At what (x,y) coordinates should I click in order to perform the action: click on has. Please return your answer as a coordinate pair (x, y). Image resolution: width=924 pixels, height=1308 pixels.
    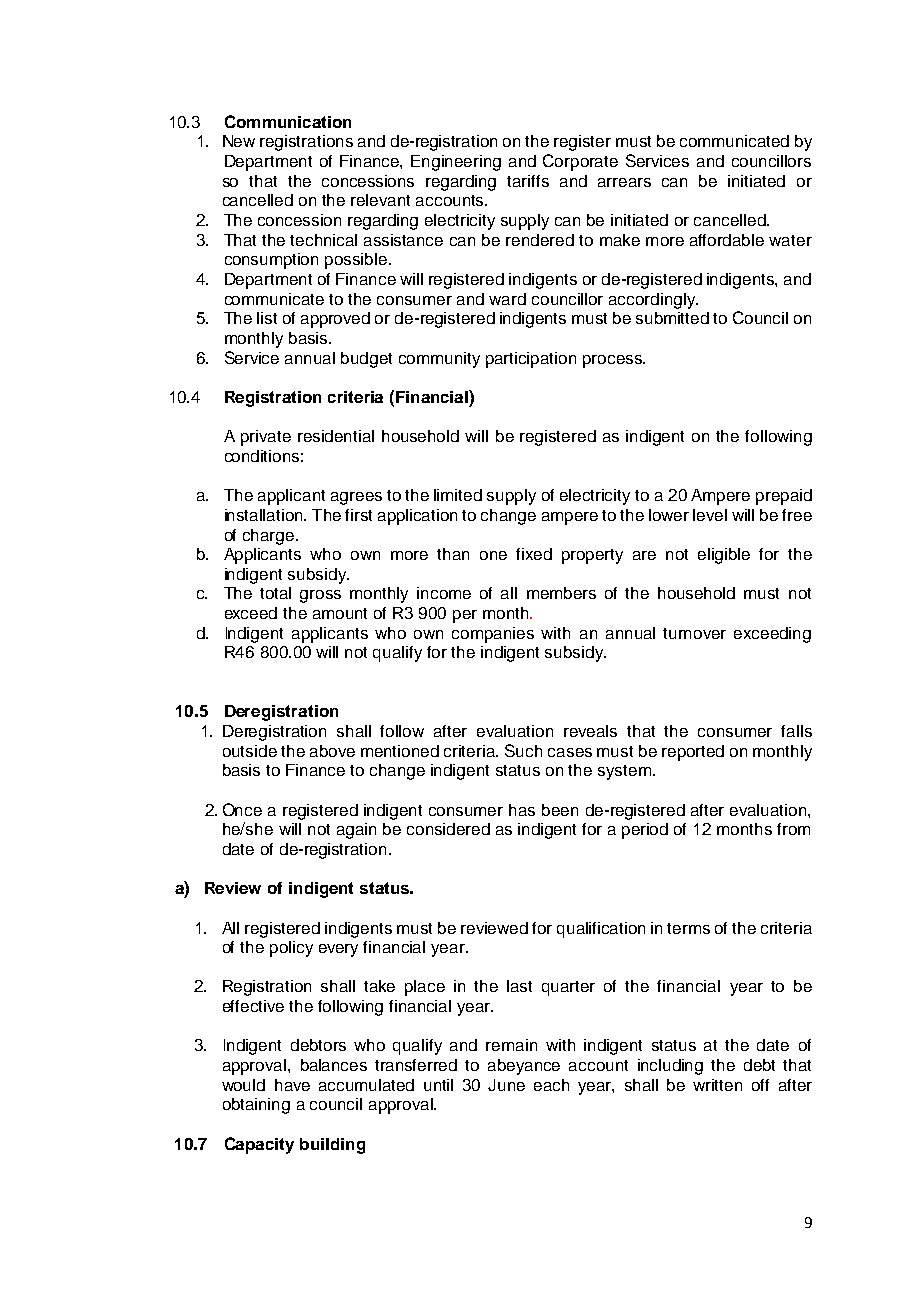
    Looking at the image, I should click on (522, 810).
